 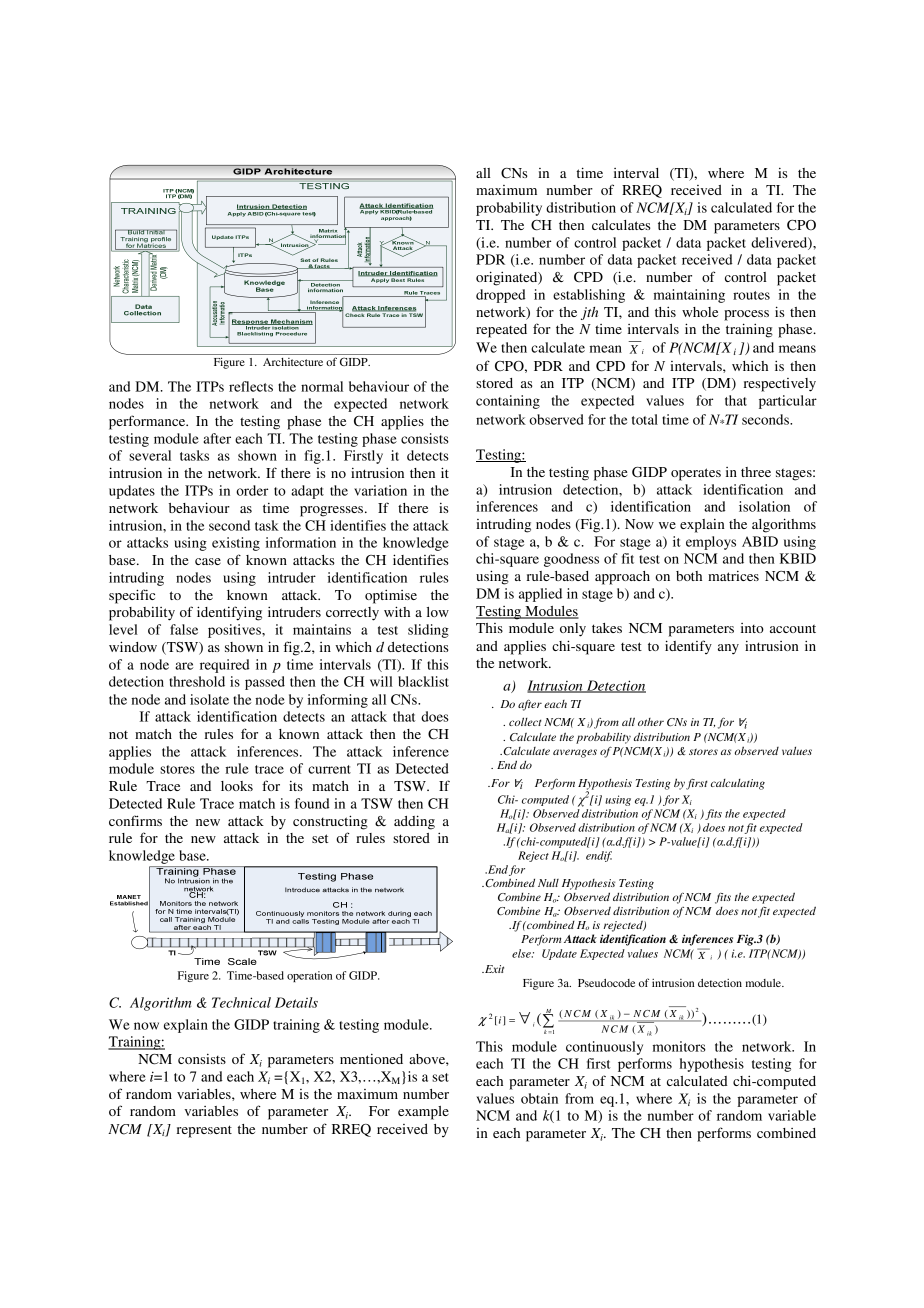 I want to click on isolate, so click(x=209, y=699).
